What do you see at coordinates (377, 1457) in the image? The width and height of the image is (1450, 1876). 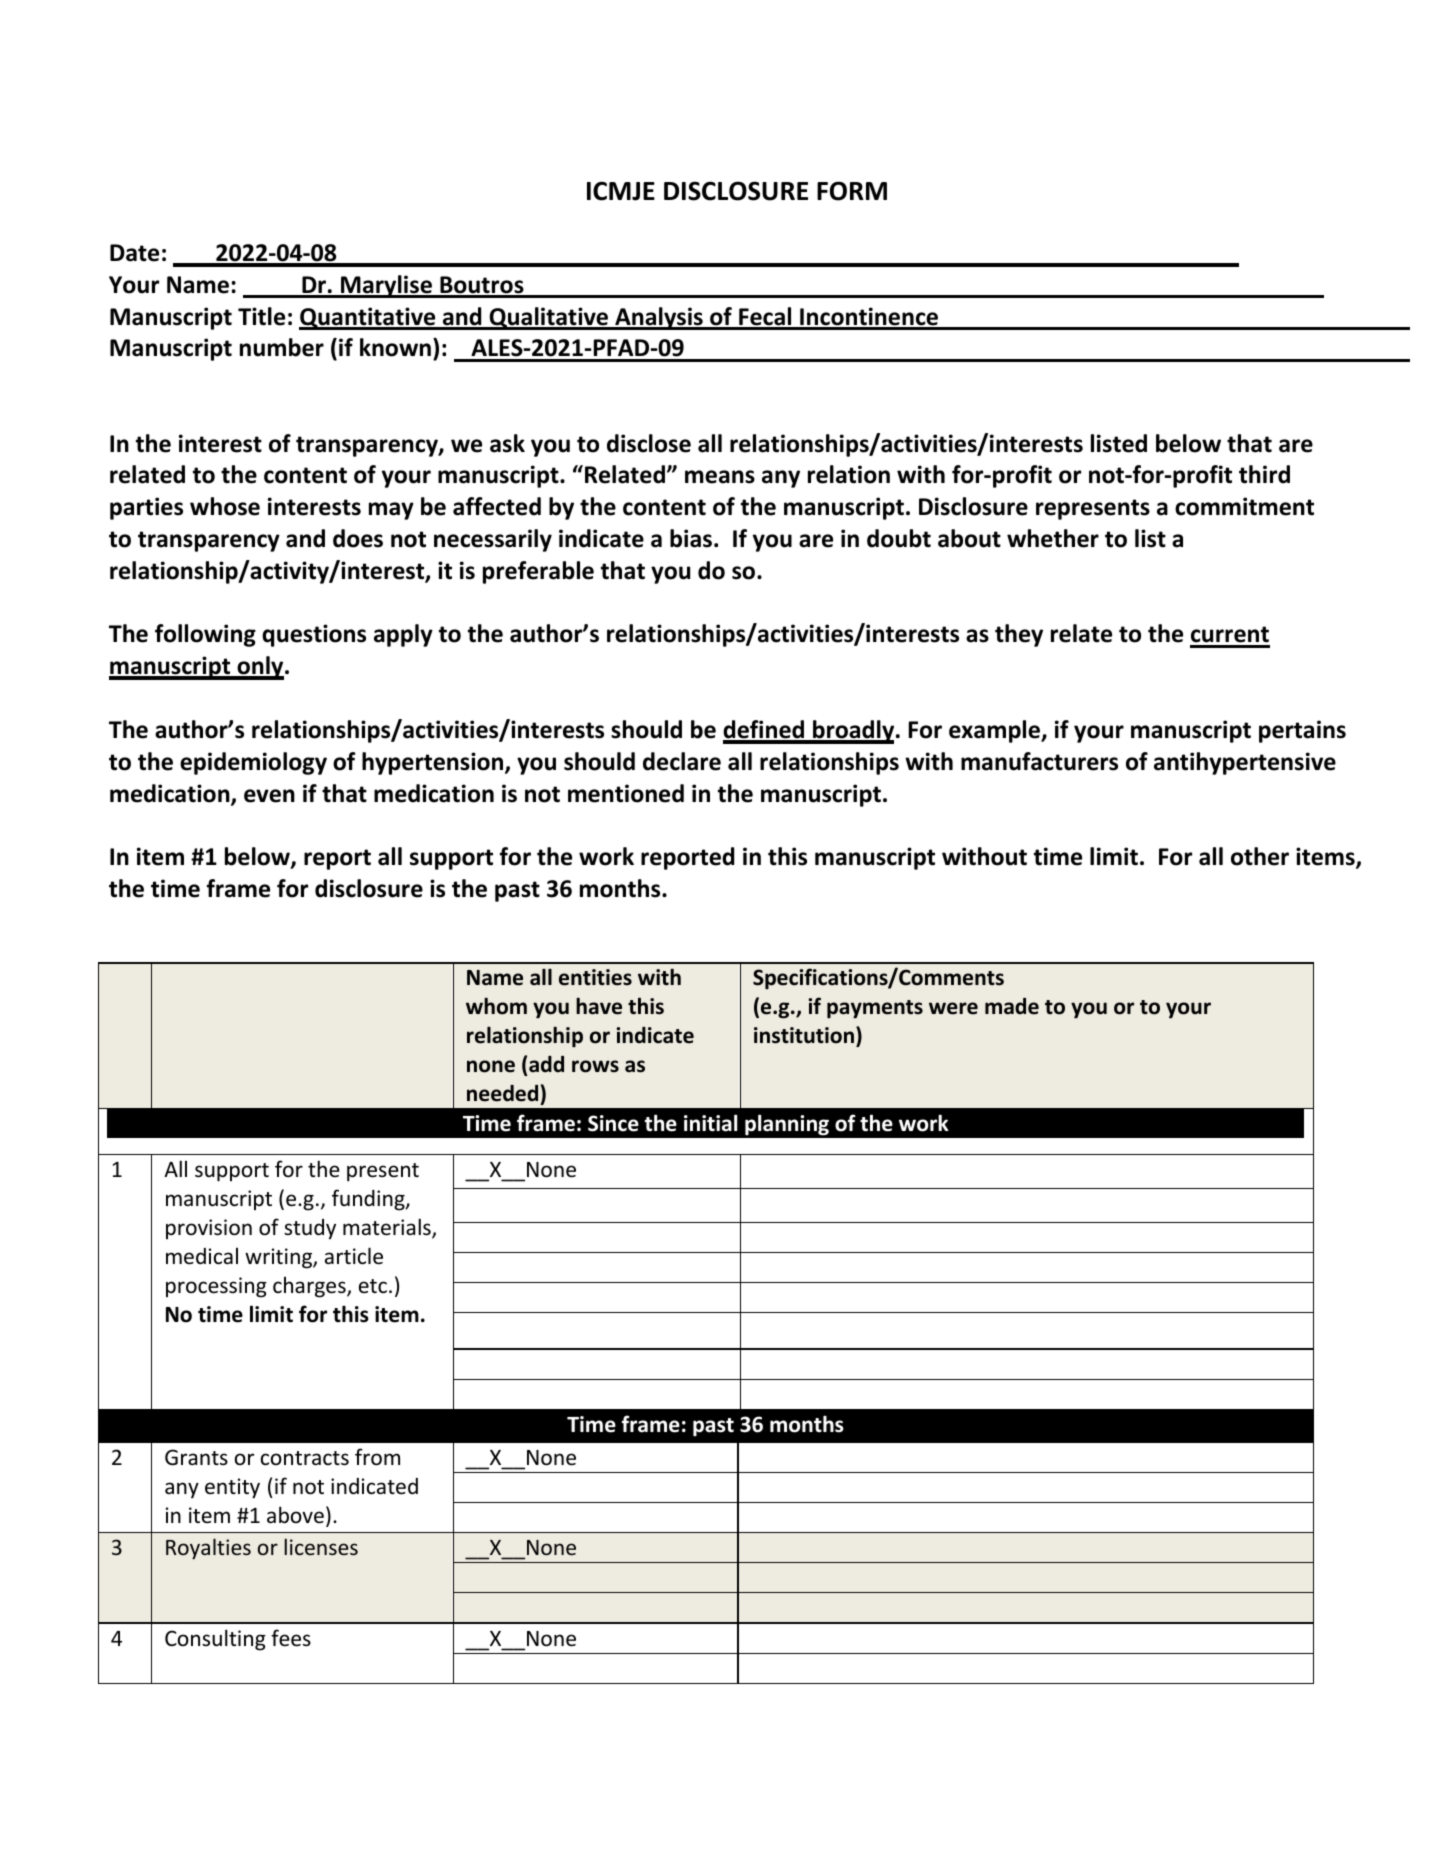 I see `from` at bounding box center [377, 1457].
